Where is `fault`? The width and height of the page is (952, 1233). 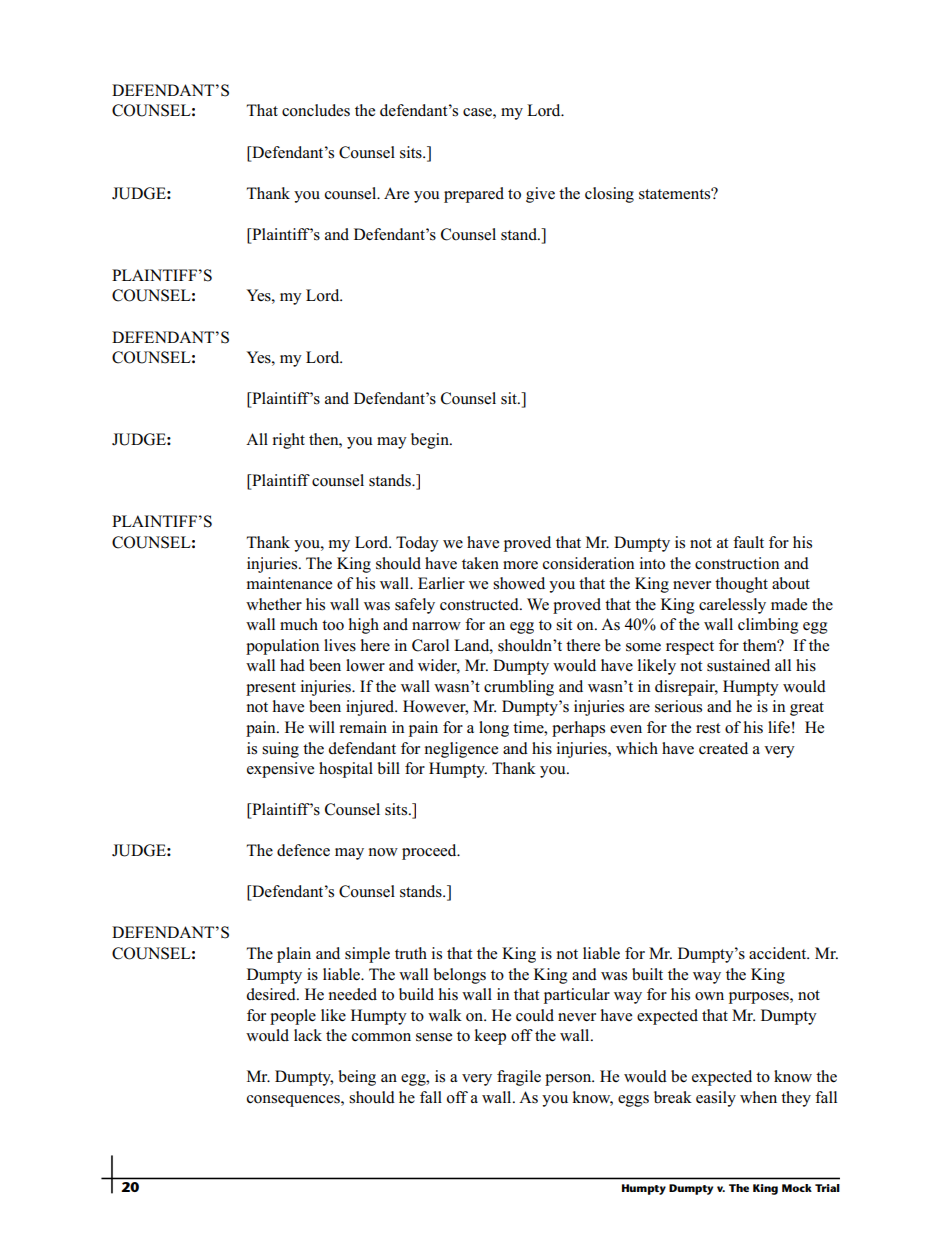 fault is located at coordinates (748, 542).
